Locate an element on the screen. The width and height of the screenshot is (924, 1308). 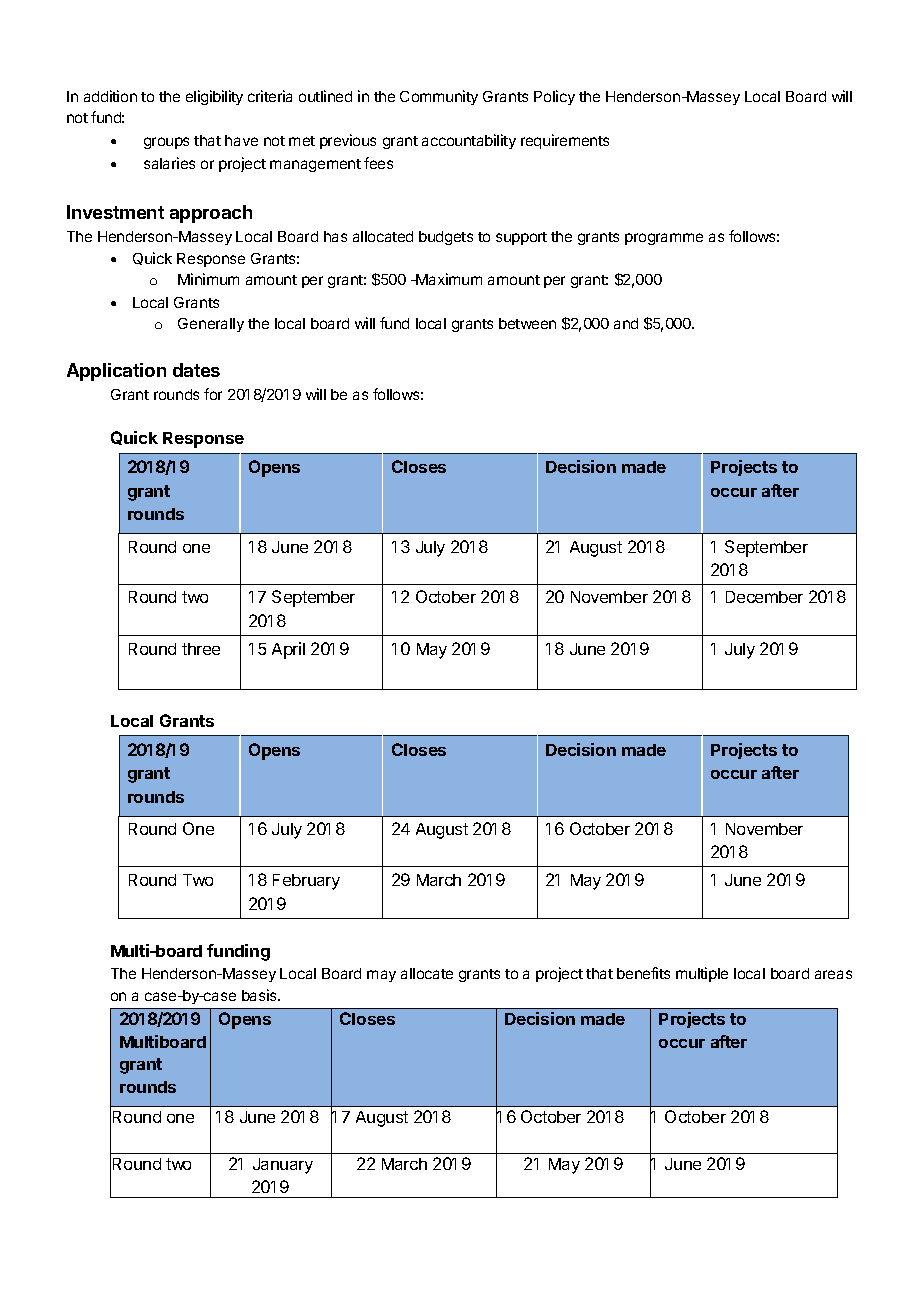
January is located at coordinates (283, 1166).
